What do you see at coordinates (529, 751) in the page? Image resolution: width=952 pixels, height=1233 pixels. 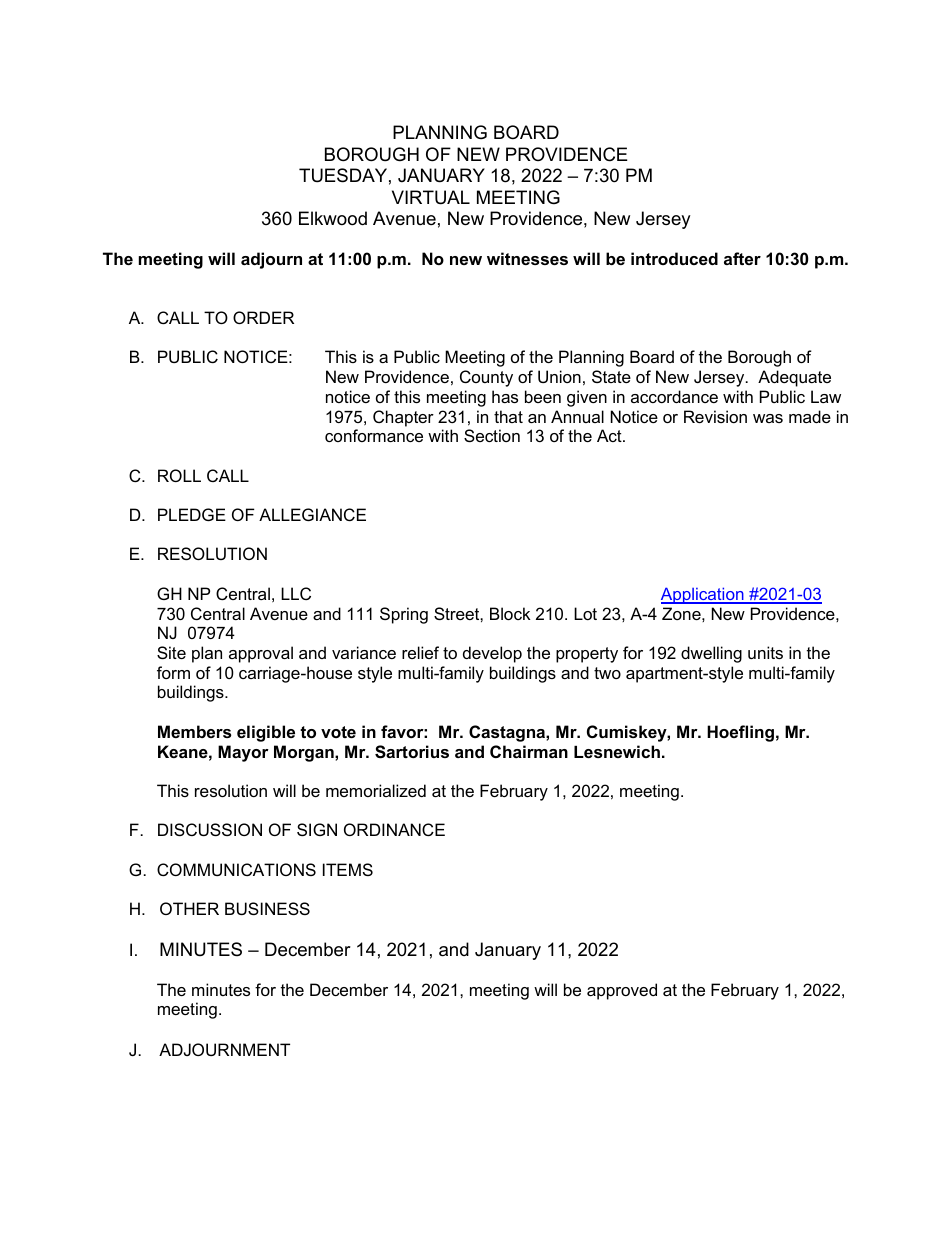 I see `Chairman` at bounding box center [529, 751].
